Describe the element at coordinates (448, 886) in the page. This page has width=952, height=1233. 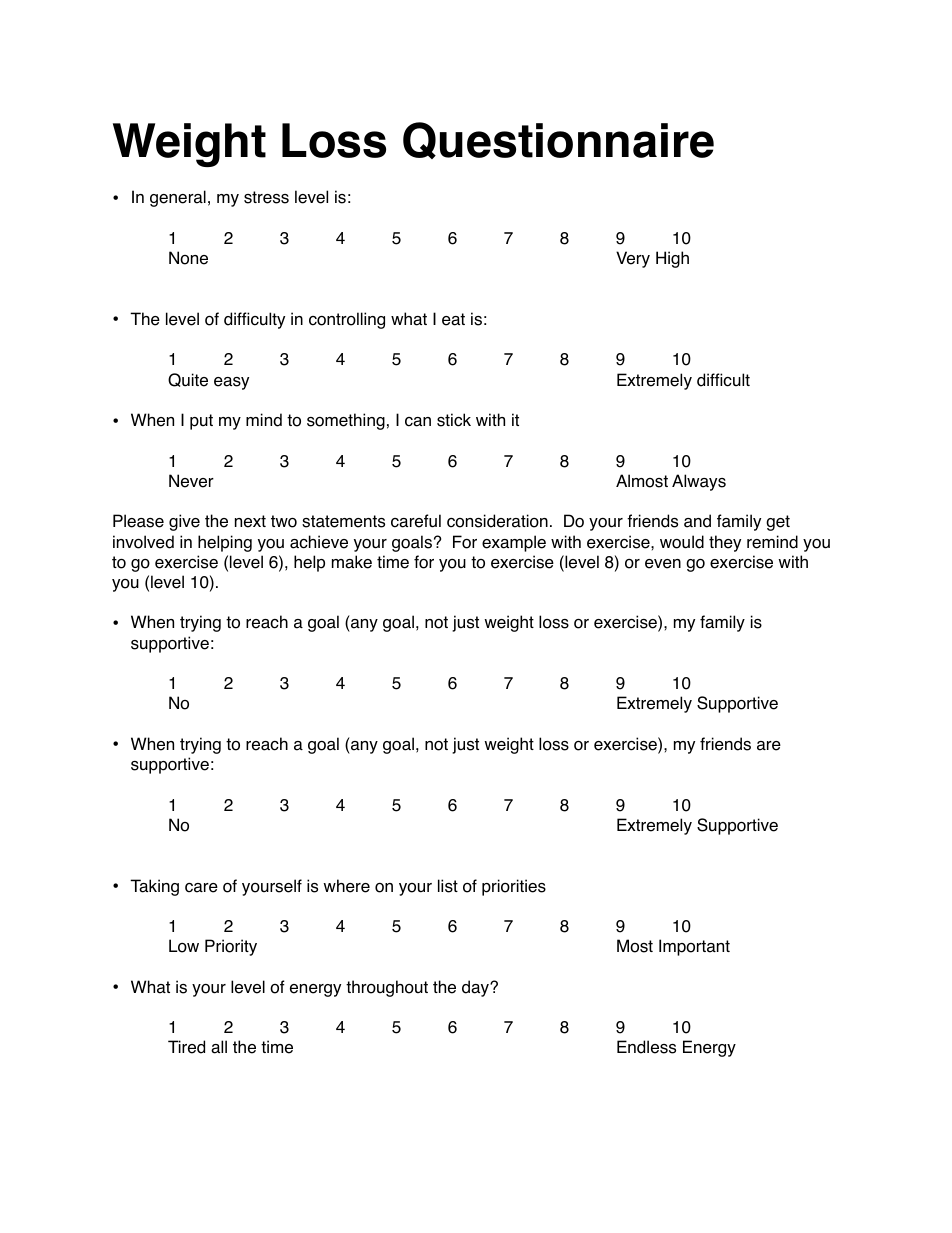
I see `list` at that location.
